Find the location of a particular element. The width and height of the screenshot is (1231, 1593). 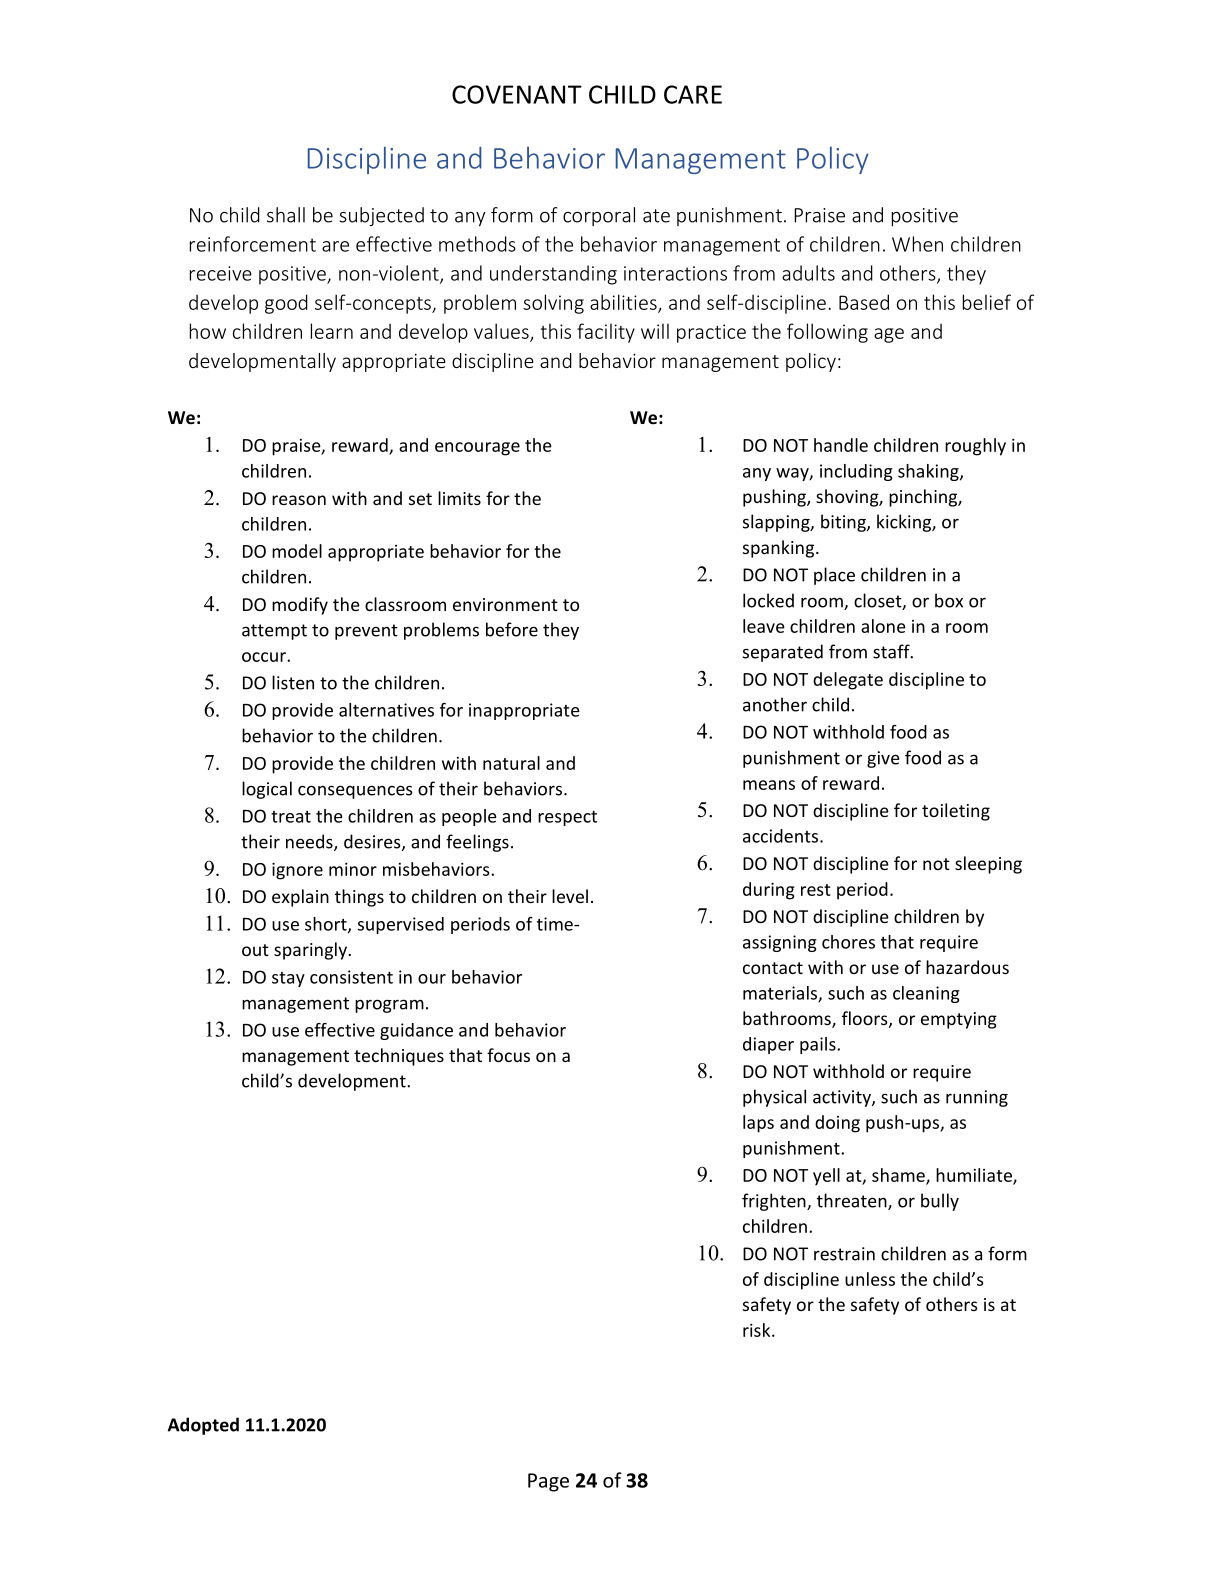

Adopted is located at coordinates (203, 1426).
